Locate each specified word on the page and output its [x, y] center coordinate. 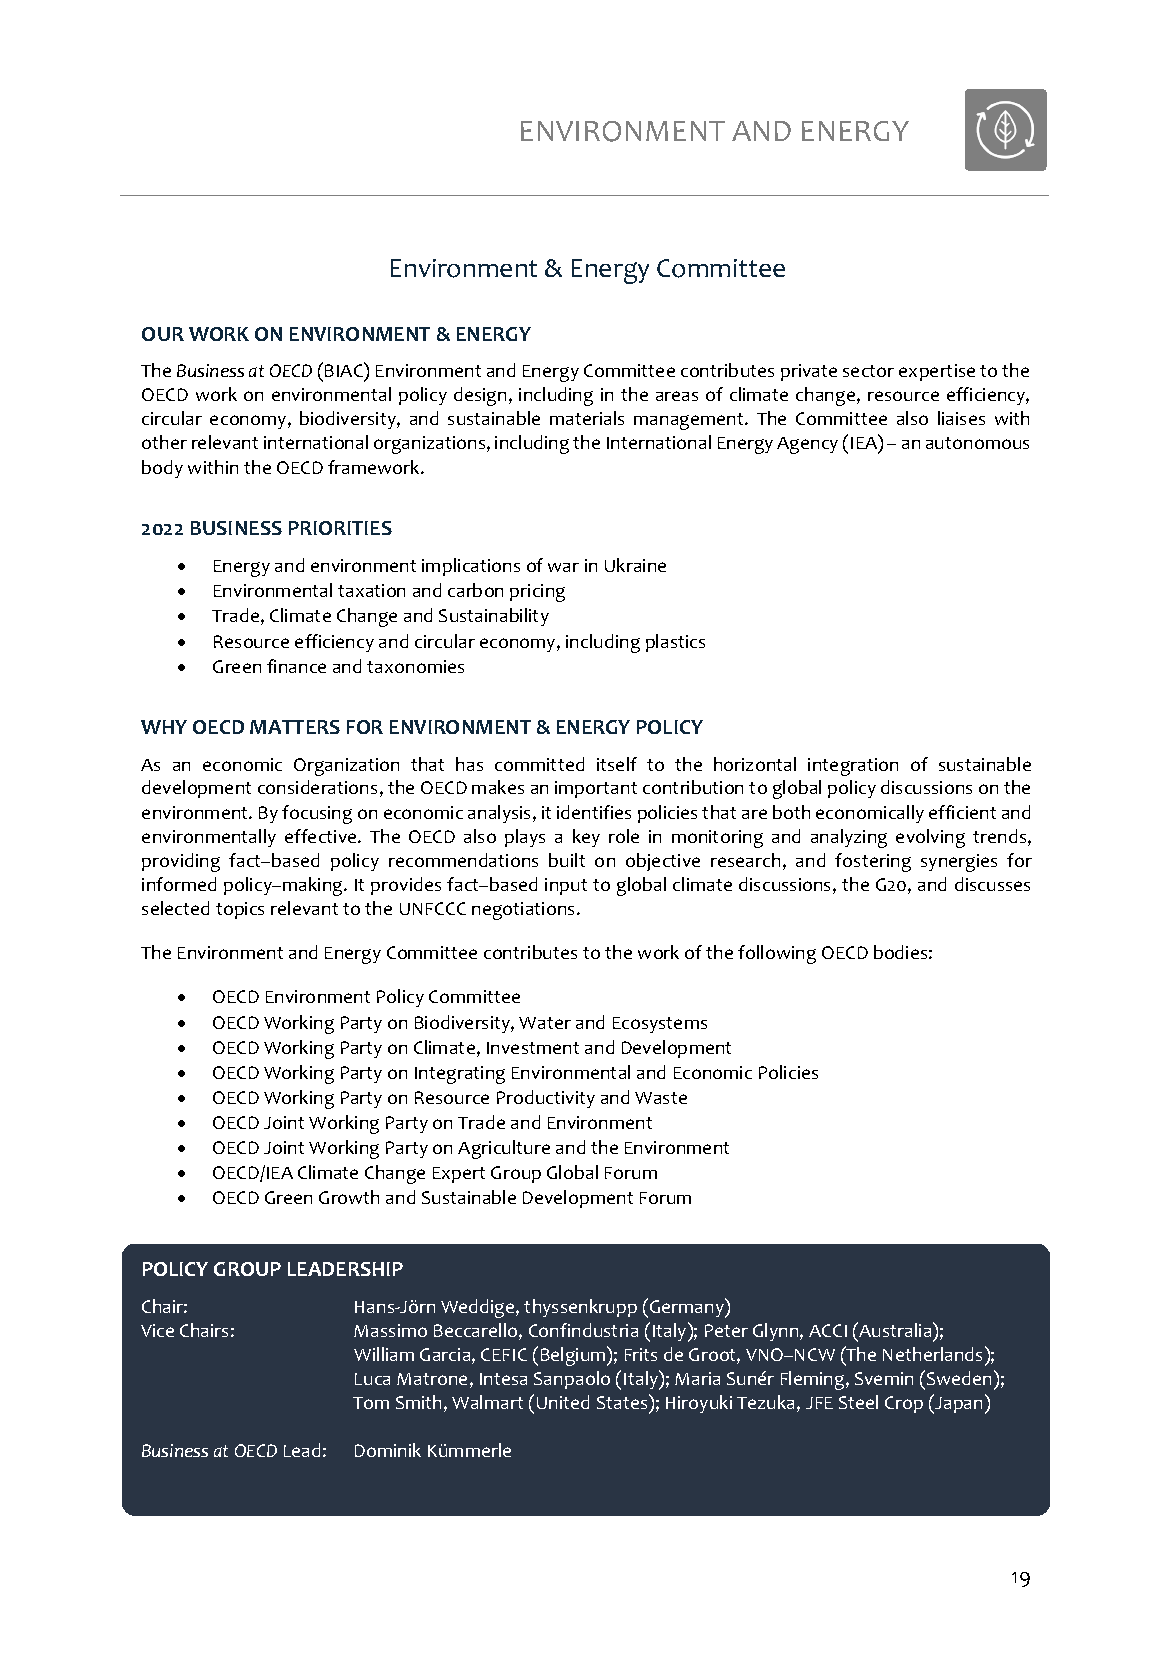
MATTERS [295, 727]
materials [587, 418]
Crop [904, 1404]
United [563, 1402]
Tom [371, 1403]
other [164, 442]
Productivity [546, 1099]
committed [539, 764]
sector [868, 371]
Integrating [460, 1075]
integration [853, 767]
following [777, 954]
